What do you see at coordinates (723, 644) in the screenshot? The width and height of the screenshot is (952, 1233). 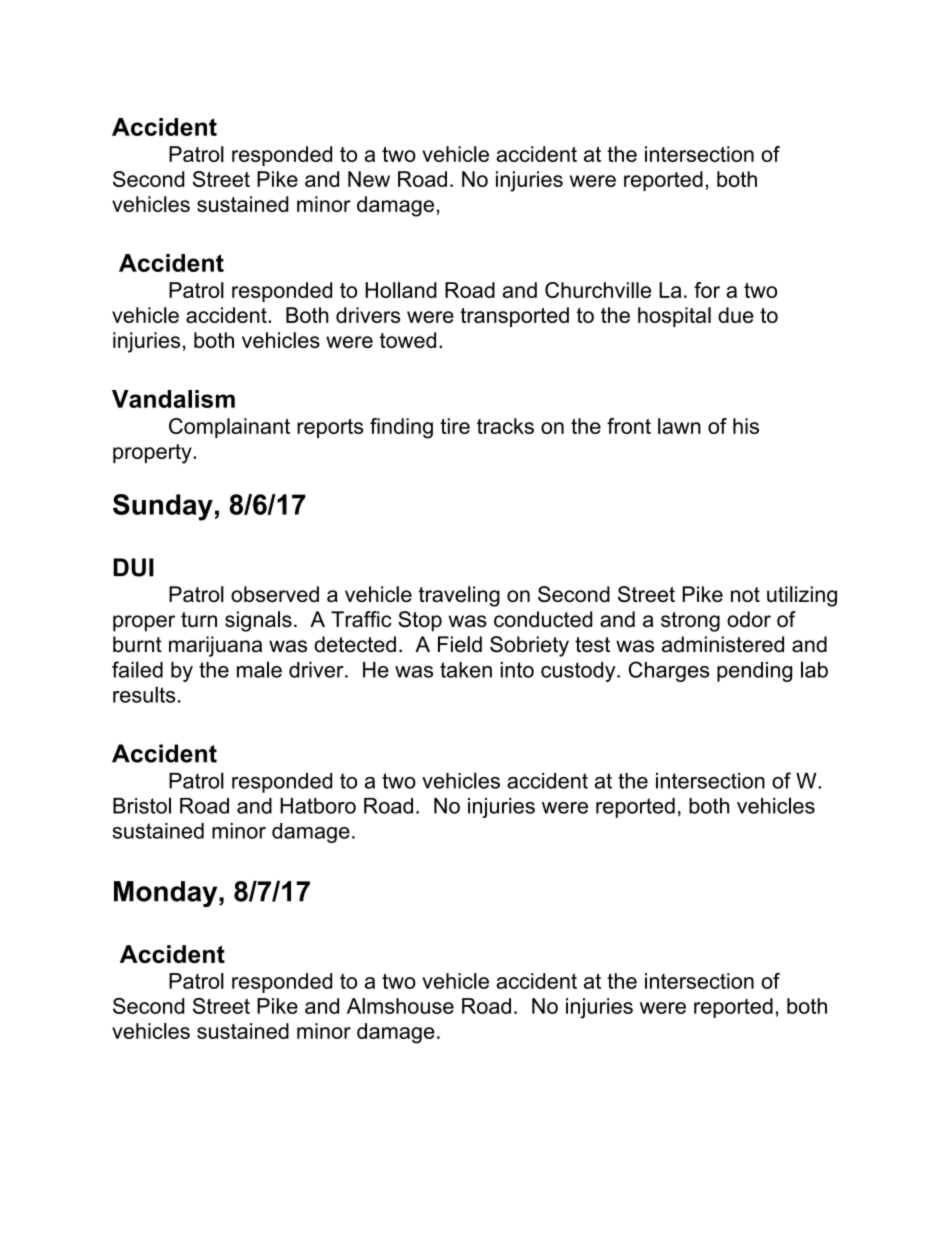 I see `administered` at bounding box center [723, 644].
